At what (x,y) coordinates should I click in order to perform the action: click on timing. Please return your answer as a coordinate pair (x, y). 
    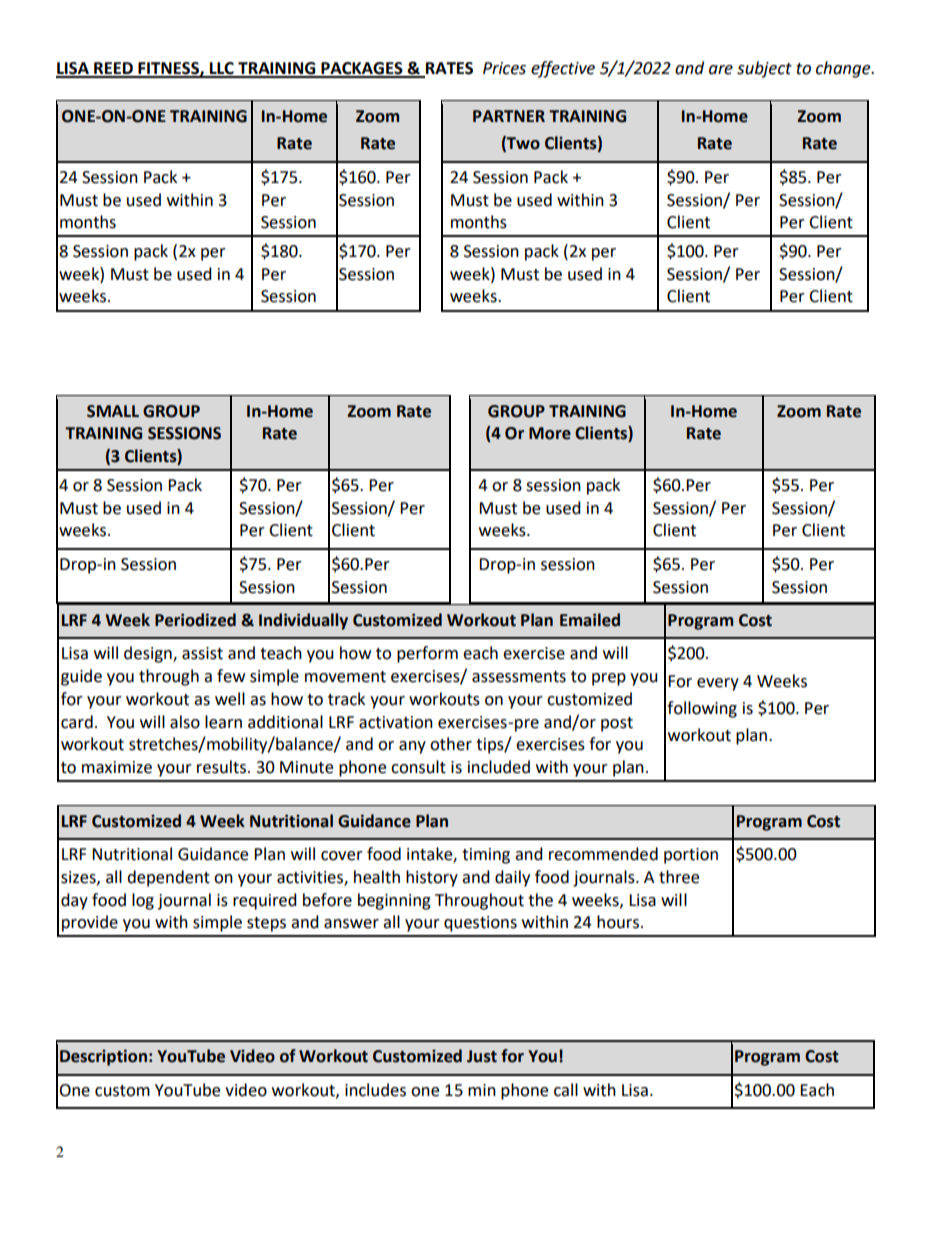
    Looking at the image, I should click on (486, 856).
